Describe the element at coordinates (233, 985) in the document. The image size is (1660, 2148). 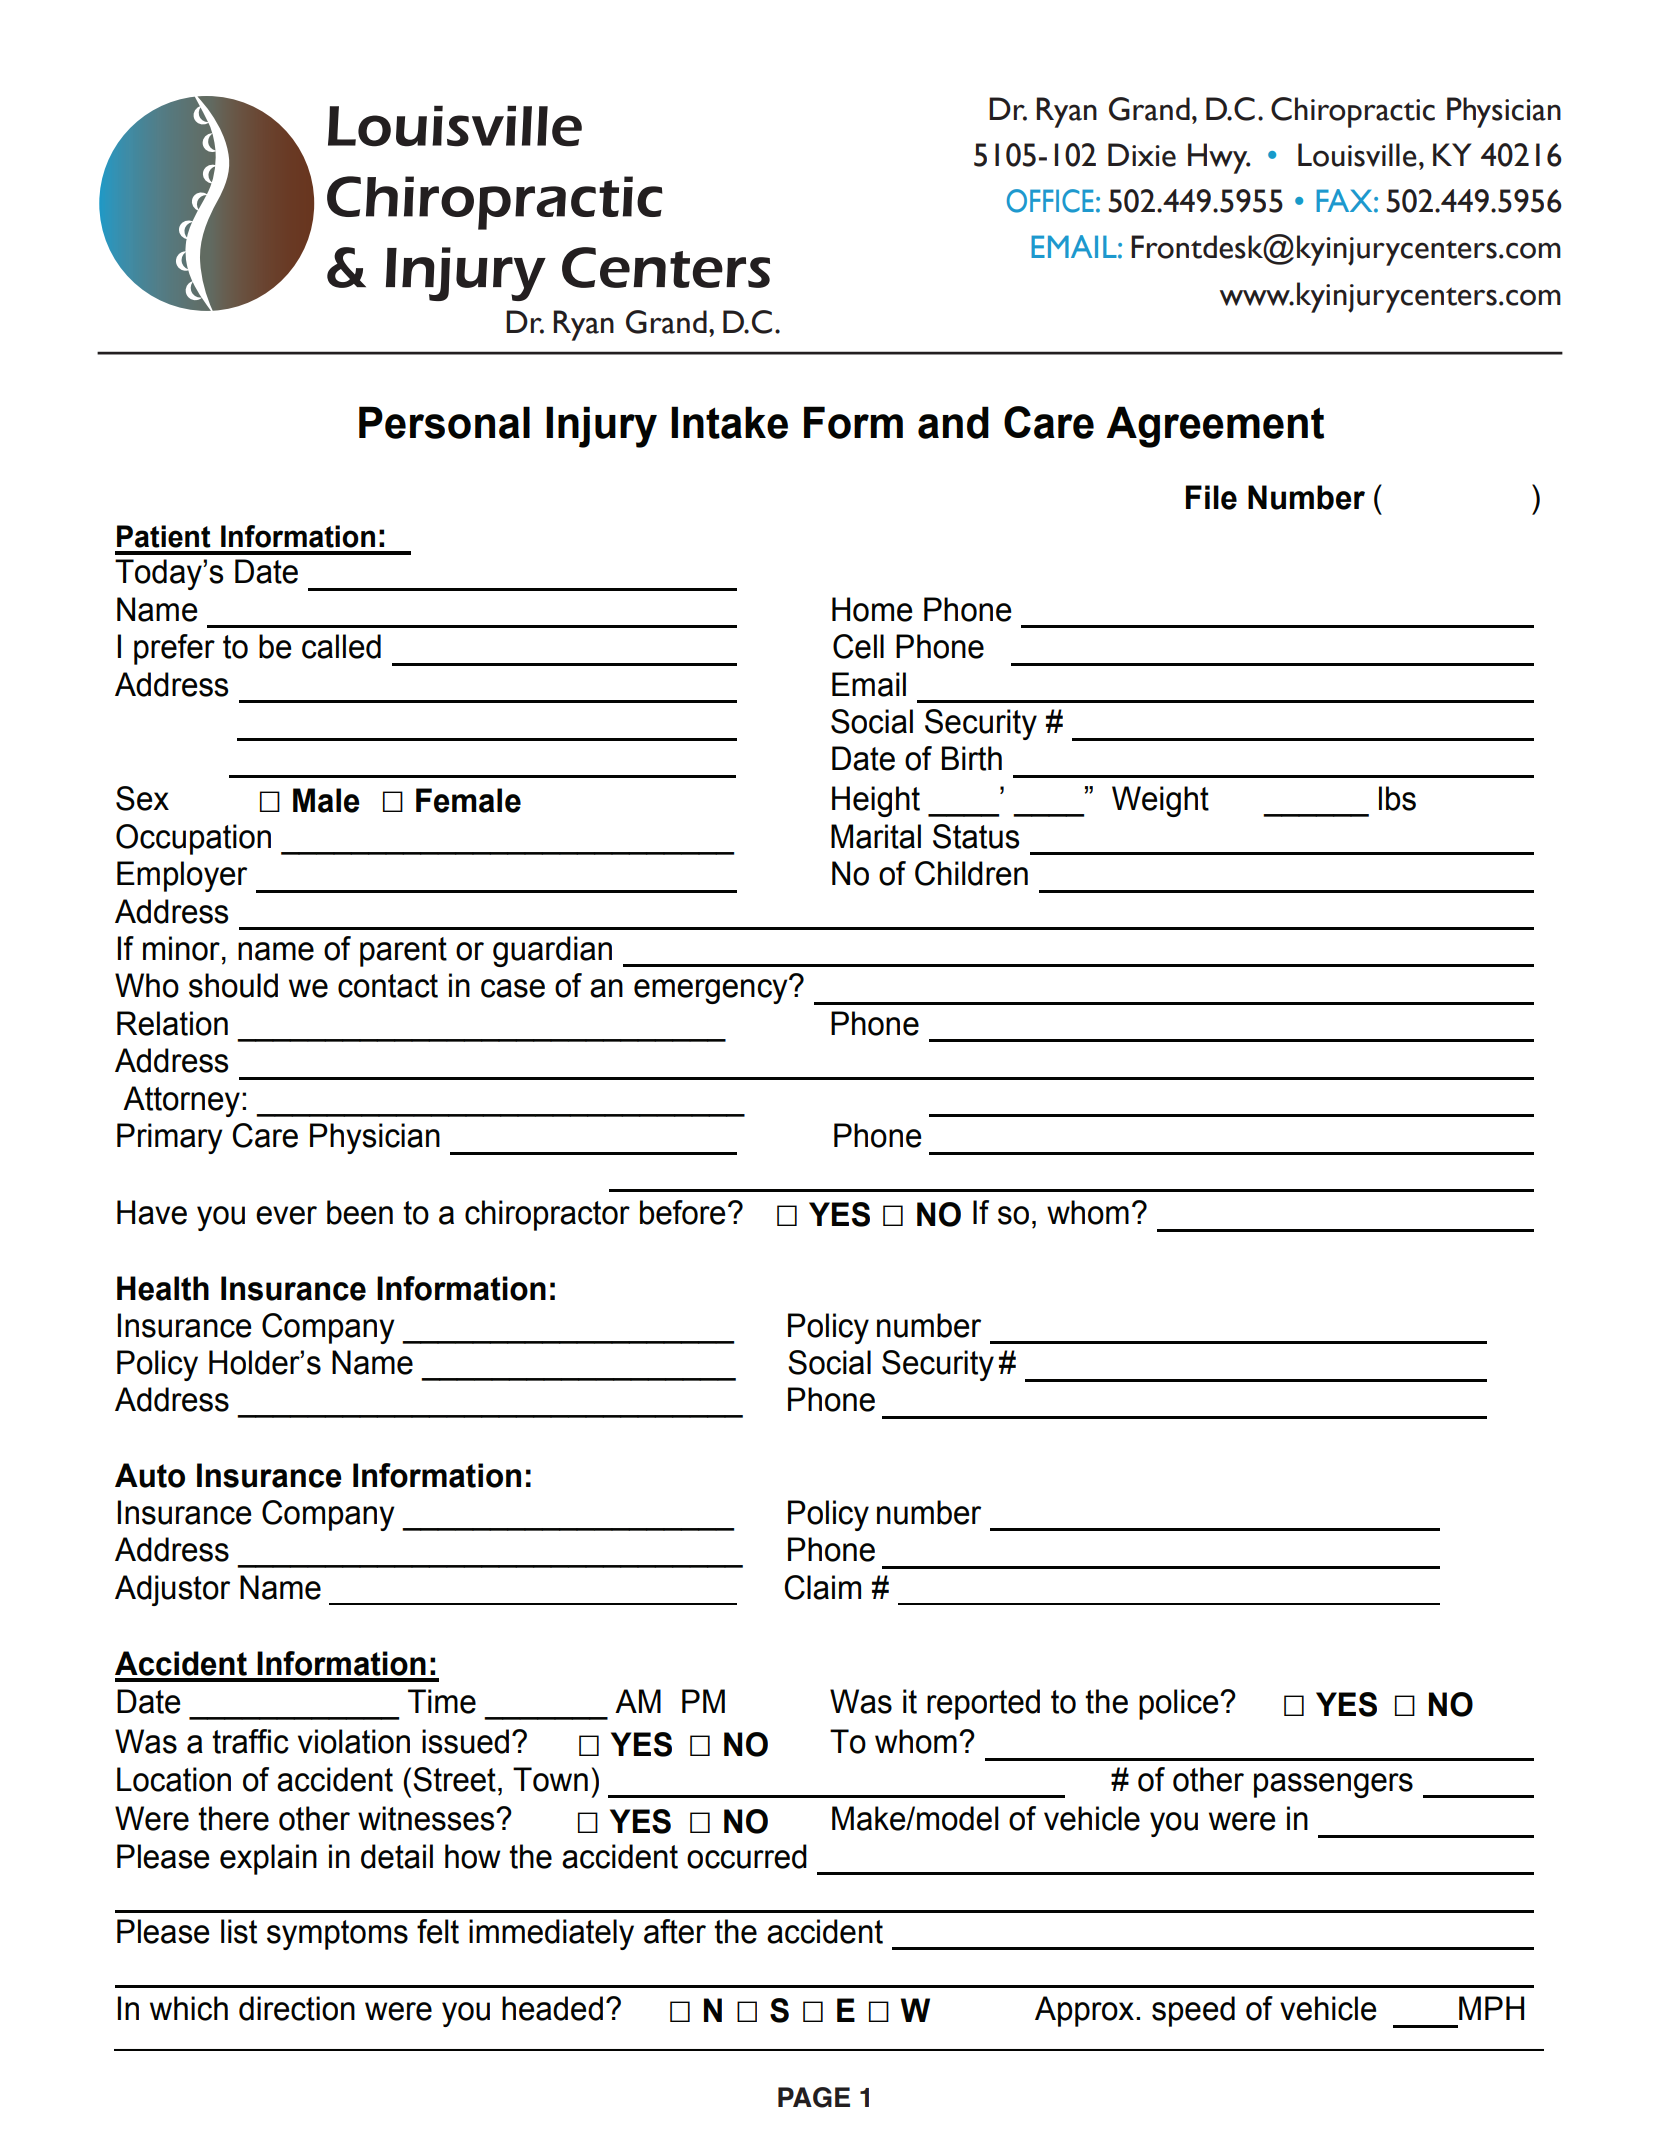
I see `should` at that location.
